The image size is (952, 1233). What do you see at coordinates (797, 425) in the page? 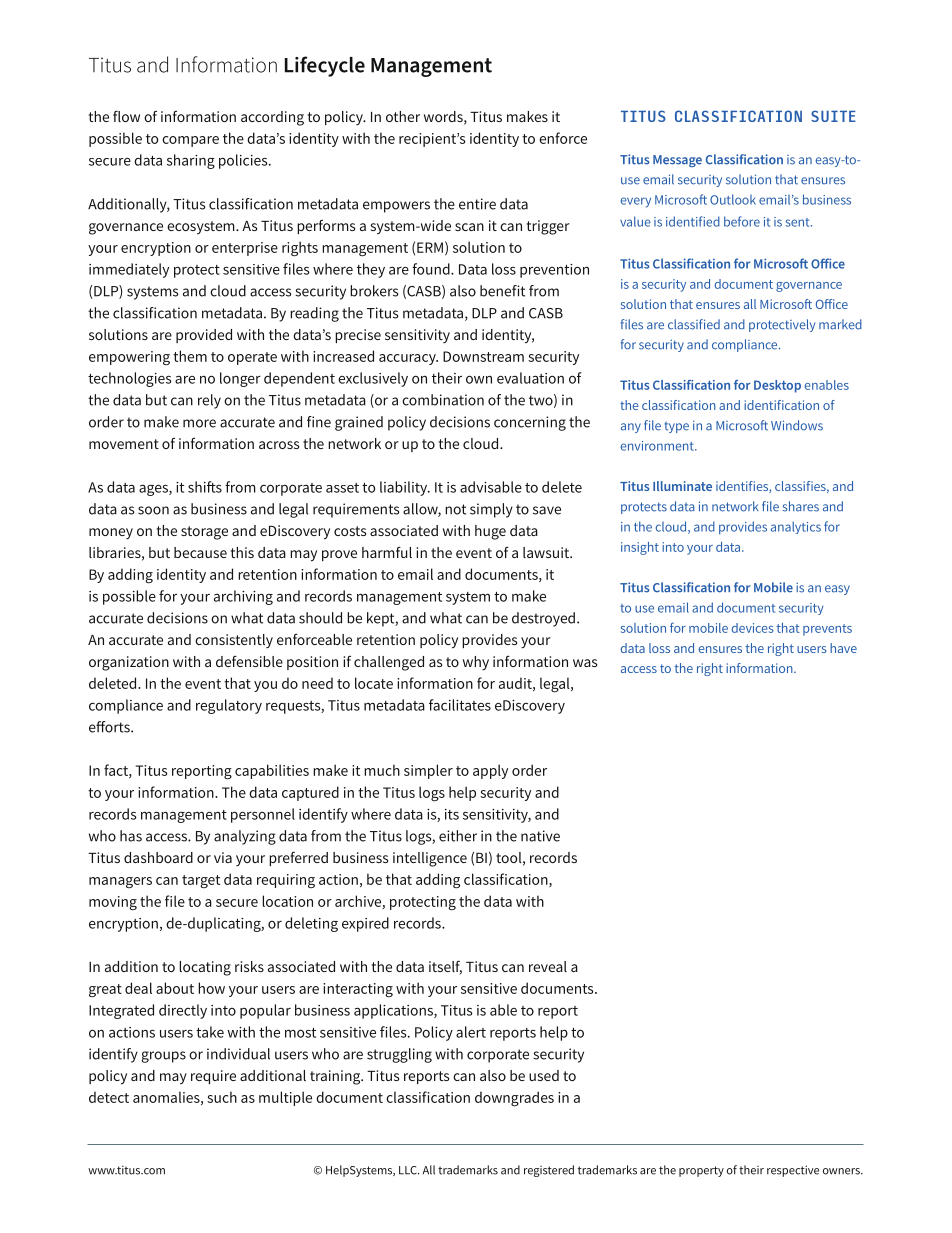
I see `Windows` at bounding box center [797, 425].
